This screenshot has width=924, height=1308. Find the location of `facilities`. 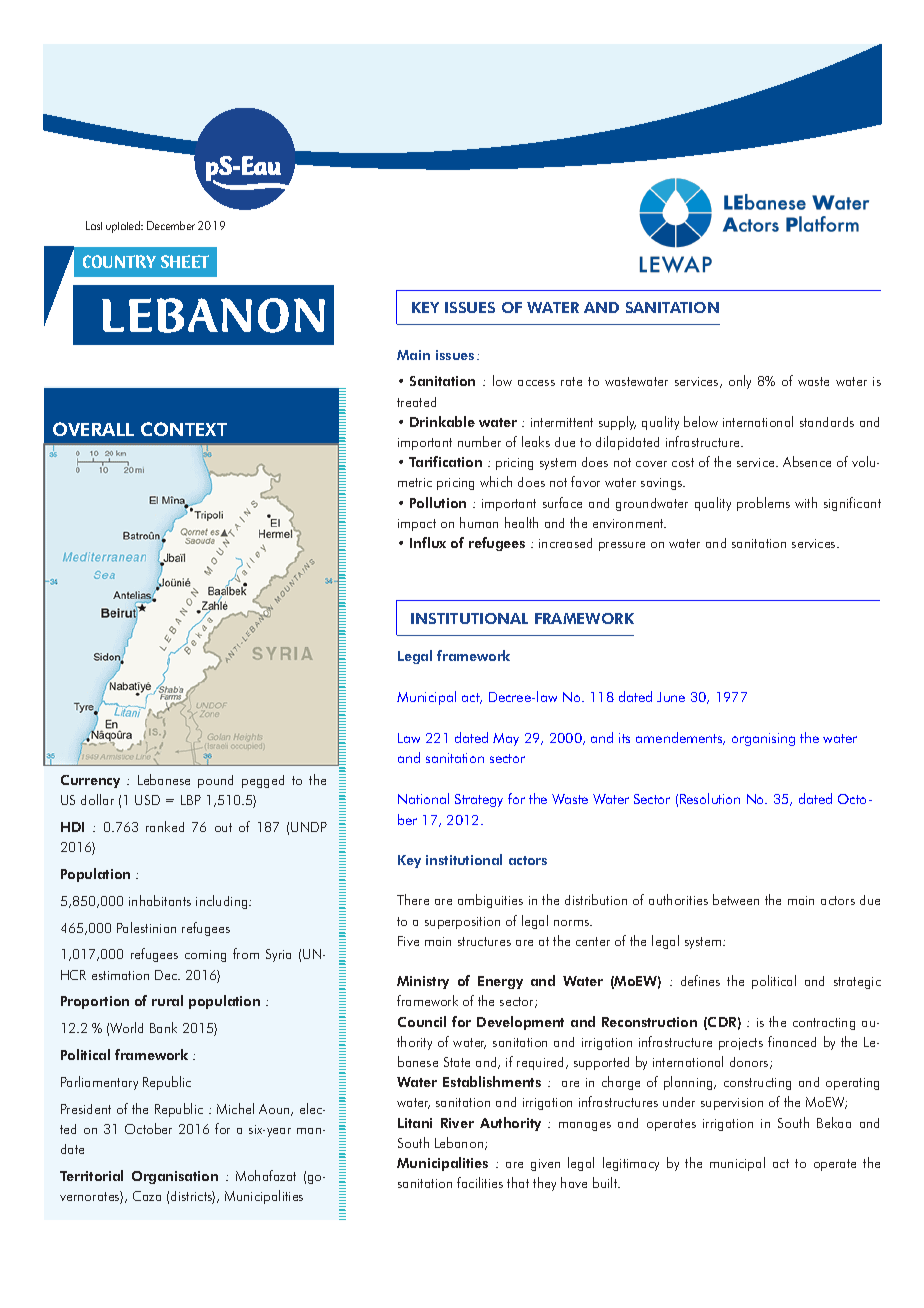

facilities is located at coordinates (480, 1182).
